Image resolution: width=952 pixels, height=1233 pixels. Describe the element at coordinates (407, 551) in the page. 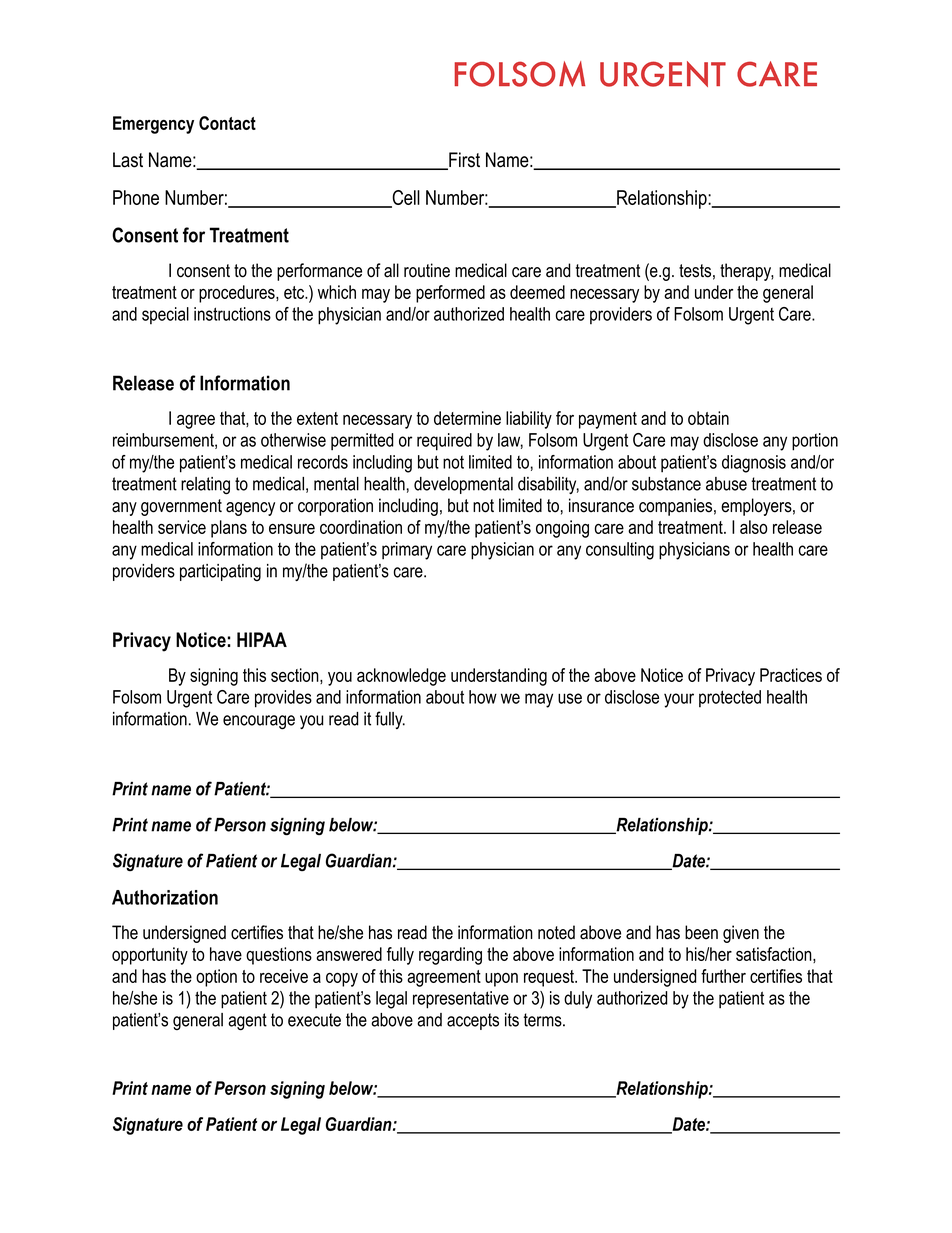

I see `primary` at that location.
